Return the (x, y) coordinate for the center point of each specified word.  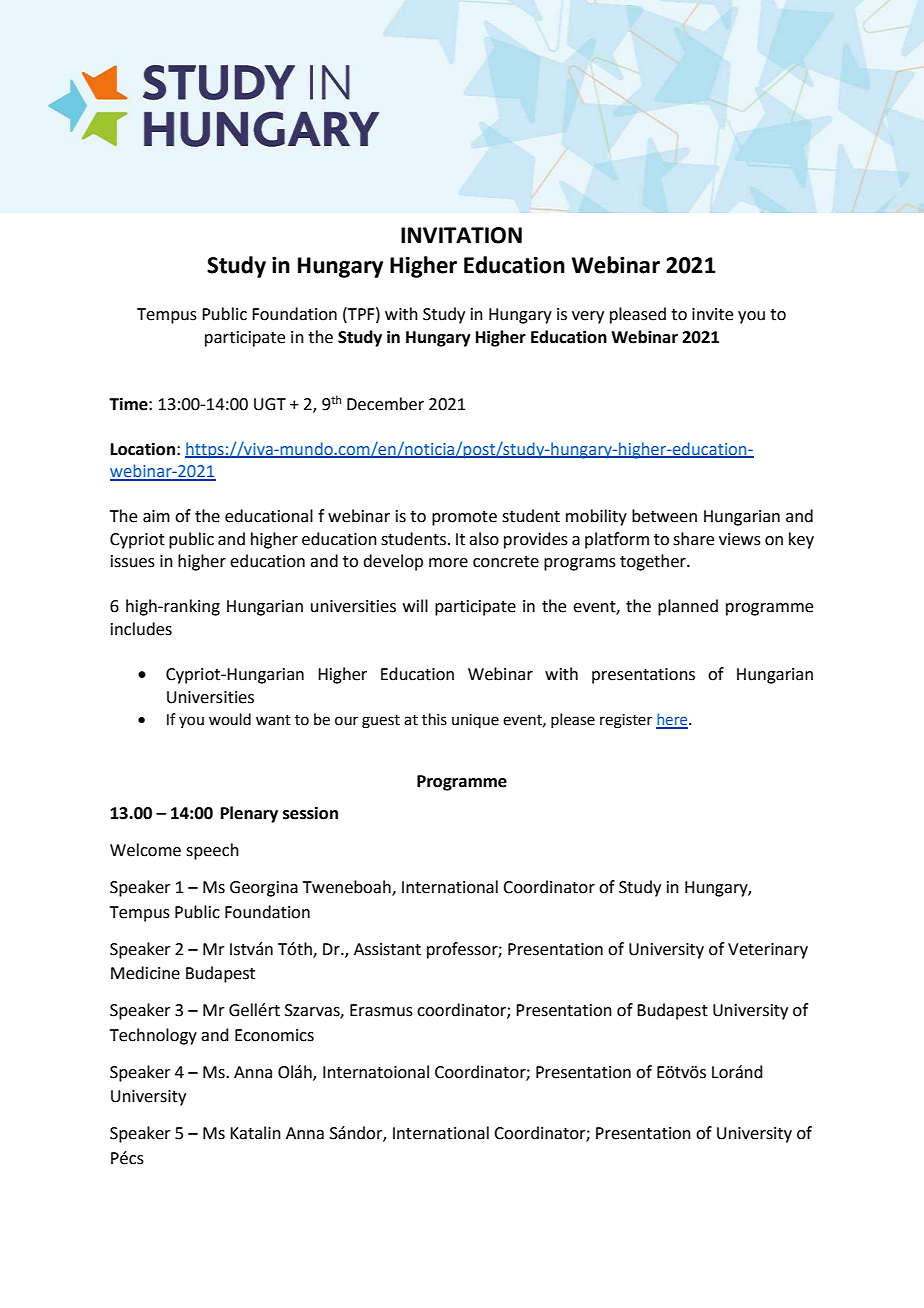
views (740, 539)
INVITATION (461, 235)
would (230, 719)
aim (156, 516)
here (673, 720)
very (588, 317)
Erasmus (381, 1010)
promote (464, 518)
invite (712, 314)
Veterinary (768, 951)
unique (475, 721)
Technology (153, 1036)
